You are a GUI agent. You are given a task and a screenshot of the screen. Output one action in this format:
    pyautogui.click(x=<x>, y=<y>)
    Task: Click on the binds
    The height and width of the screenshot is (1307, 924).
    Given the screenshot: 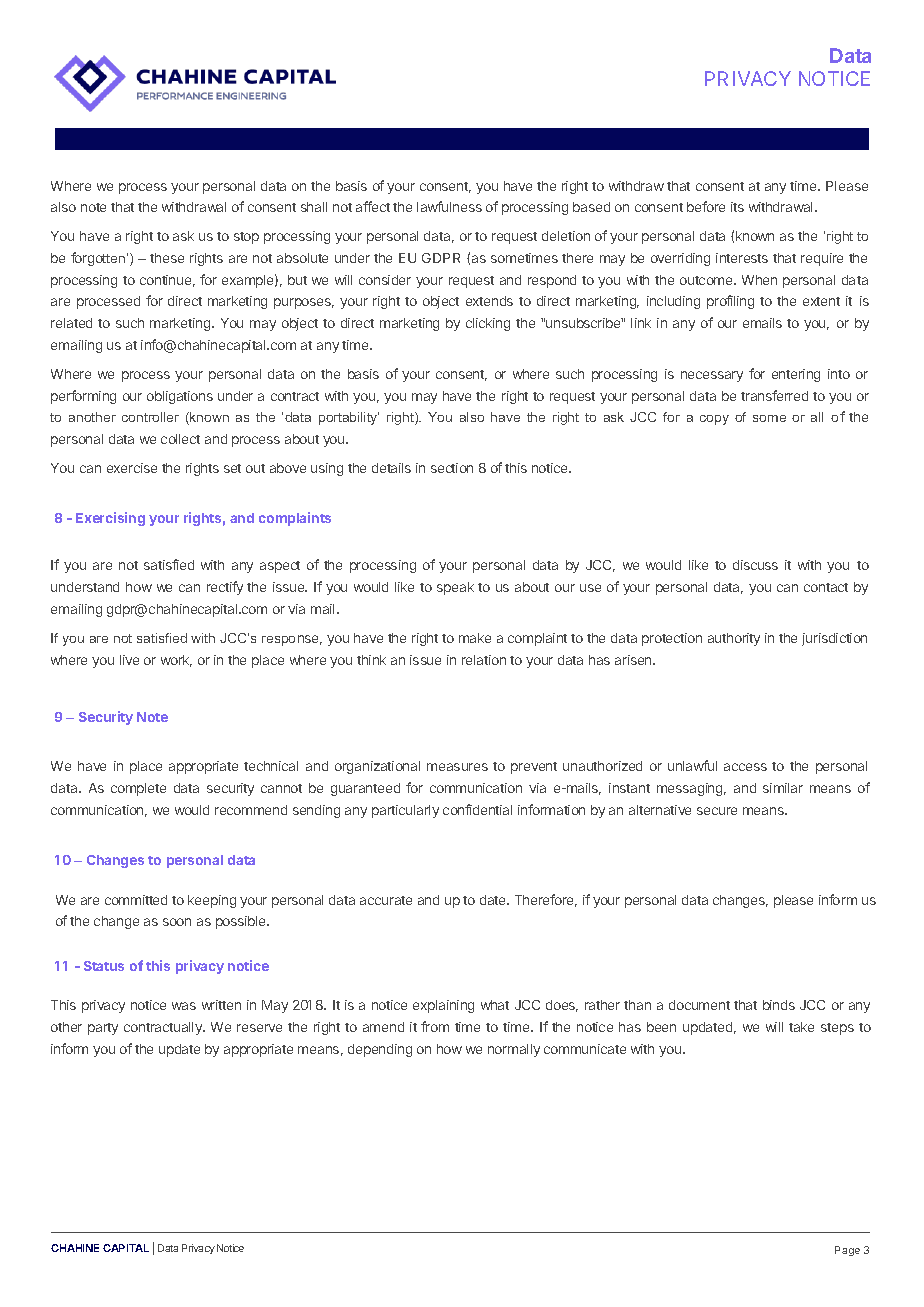 What is the action you would take?
    pyautogui.click(x=779, y=1005)
